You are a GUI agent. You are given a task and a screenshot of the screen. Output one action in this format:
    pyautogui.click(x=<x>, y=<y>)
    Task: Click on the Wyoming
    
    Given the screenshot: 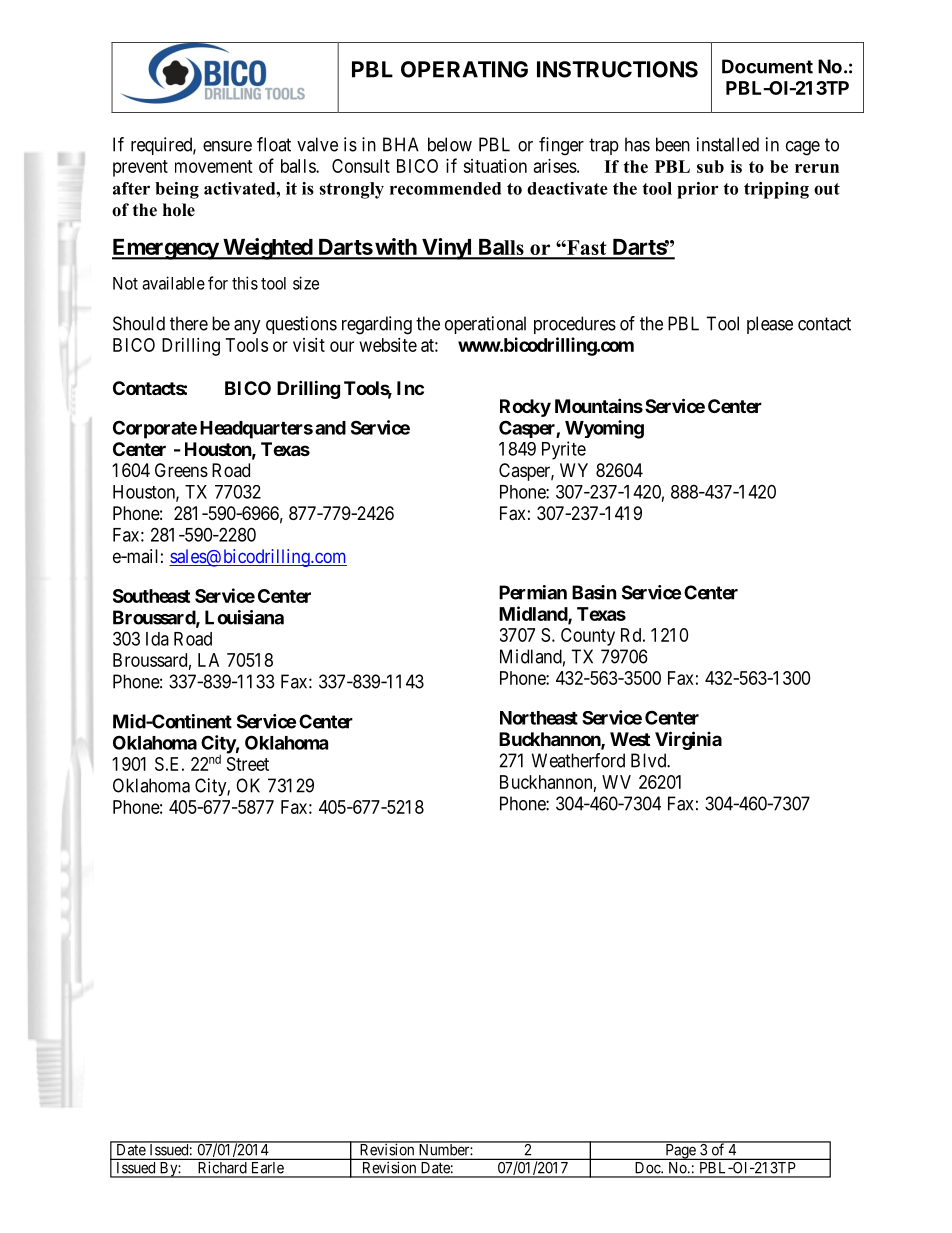 What is the action you would take?
    pyautogui.click(x=604, y=429)
